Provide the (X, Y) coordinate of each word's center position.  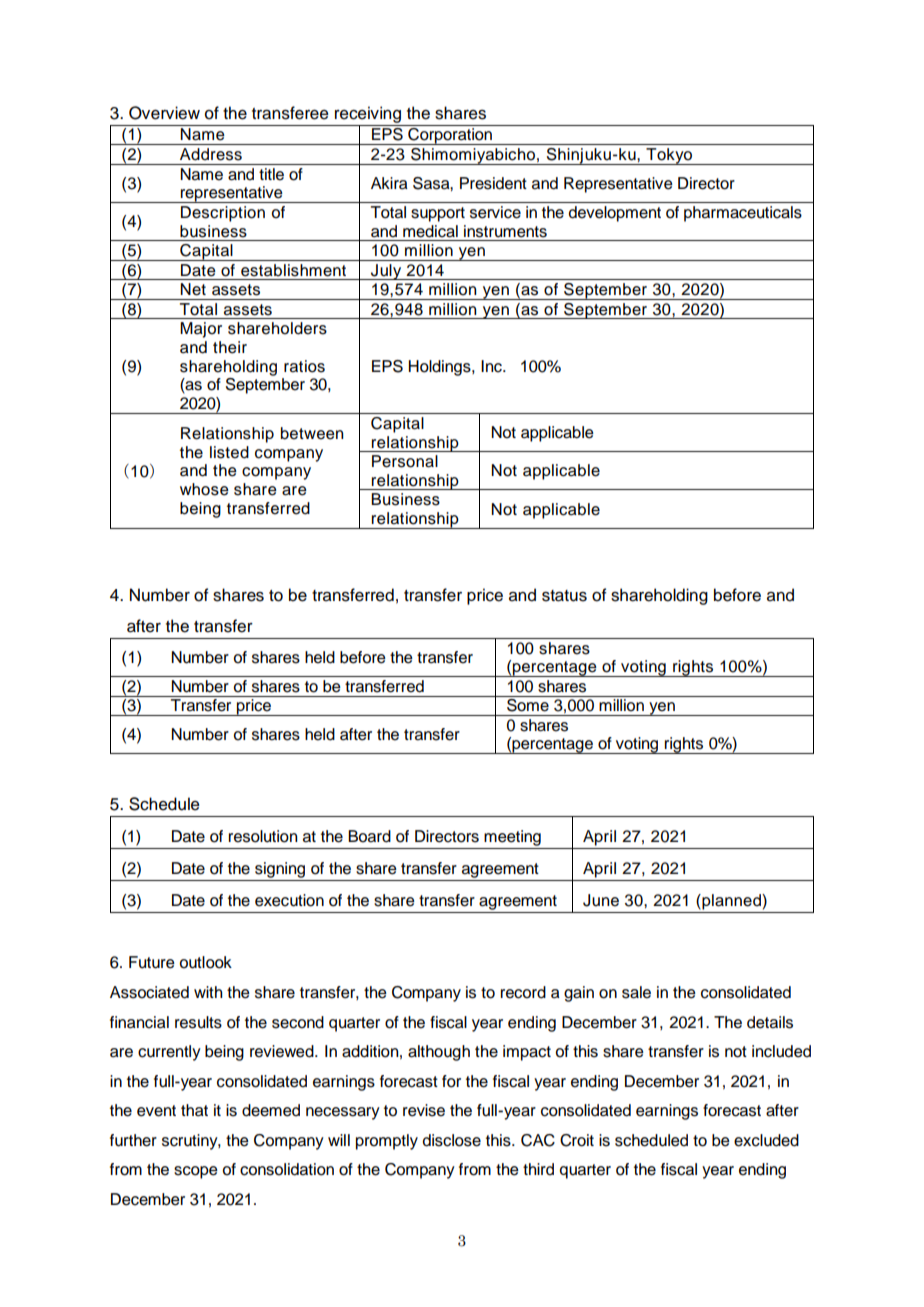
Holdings (441, 368)
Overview (164, 113)
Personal (405, 461)
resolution (263, 836)
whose (204, 489)
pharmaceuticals (743, 214)
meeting (512, 838)
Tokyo (669, 156)
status (564, 596)
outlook (206, 962)
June (601, 900)
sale (636, 992)
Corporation (450, 136)
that (194, 1110)
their (230, 347)
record (523, 992)
